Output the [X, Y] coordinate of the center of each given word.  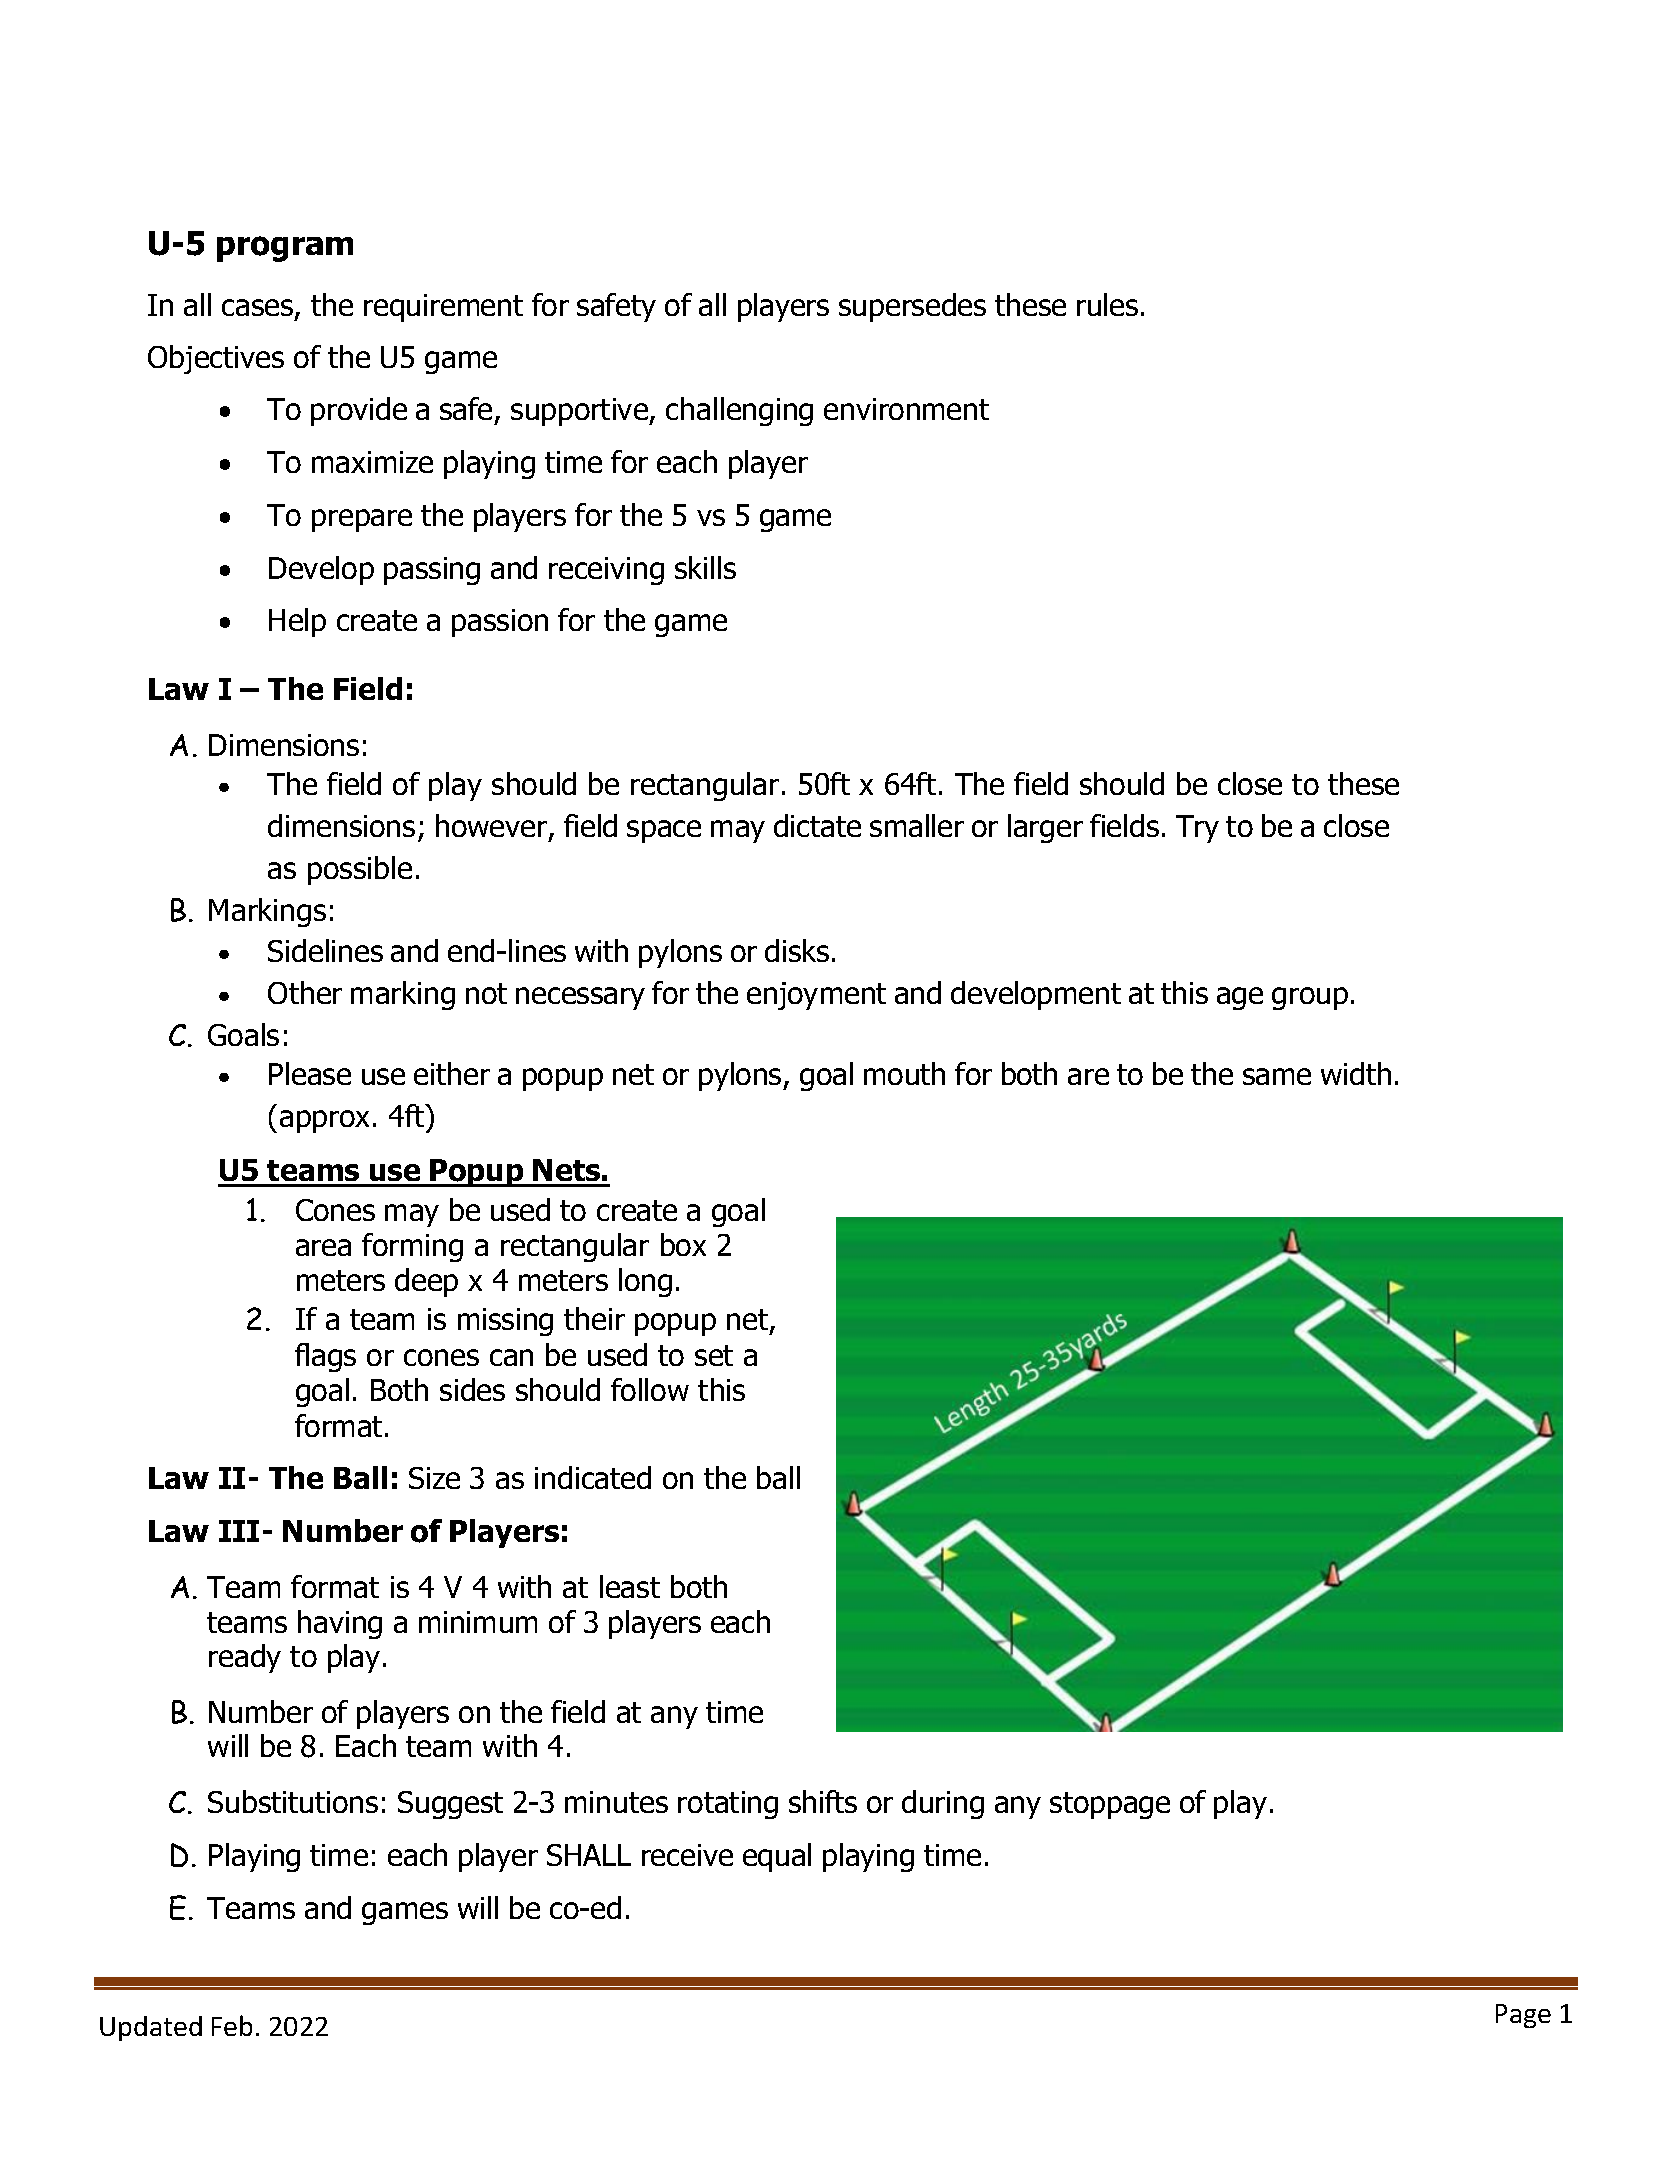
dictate [817, 825]
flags [325, 1357]
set [714, 1355]
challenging [739, 411]
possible [360, 870]
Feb [232, 2025]
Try [1197, 829]
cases [259, 309]
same [1277, 1076]
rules [1107, 304]
